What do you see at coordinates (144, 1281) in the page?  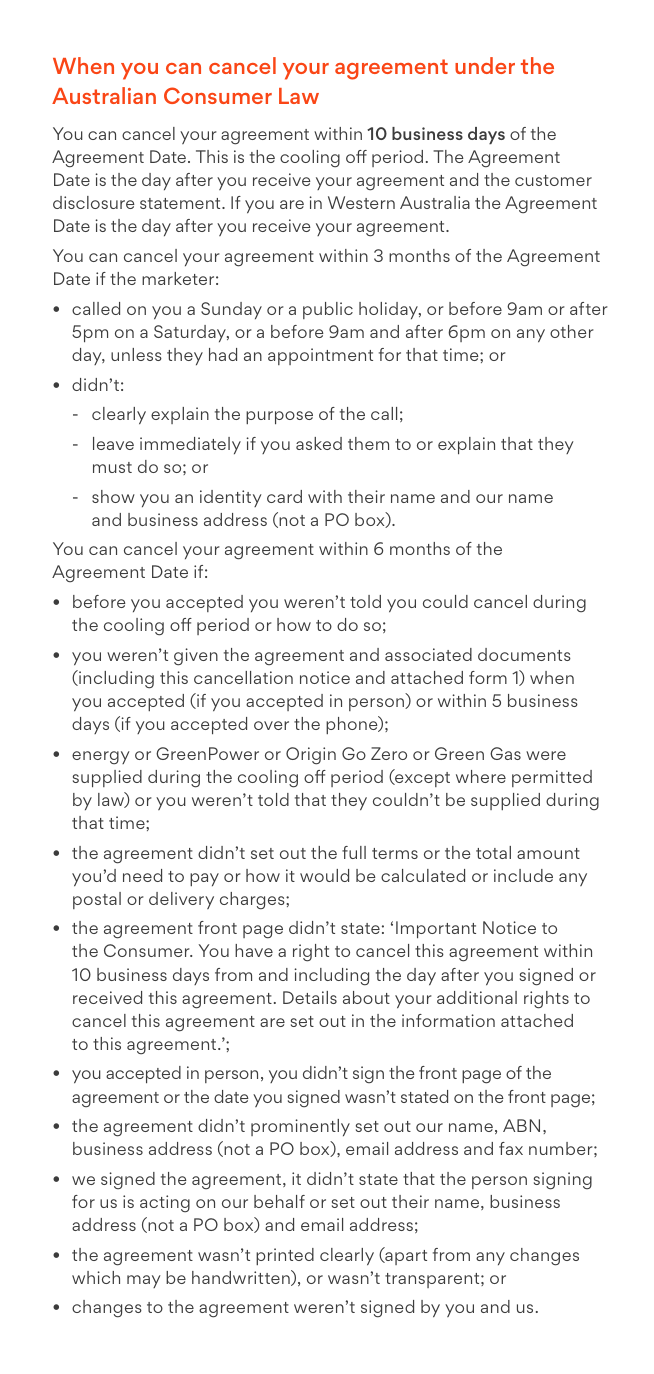 I see `may` at bounding box center [144, 1281].
